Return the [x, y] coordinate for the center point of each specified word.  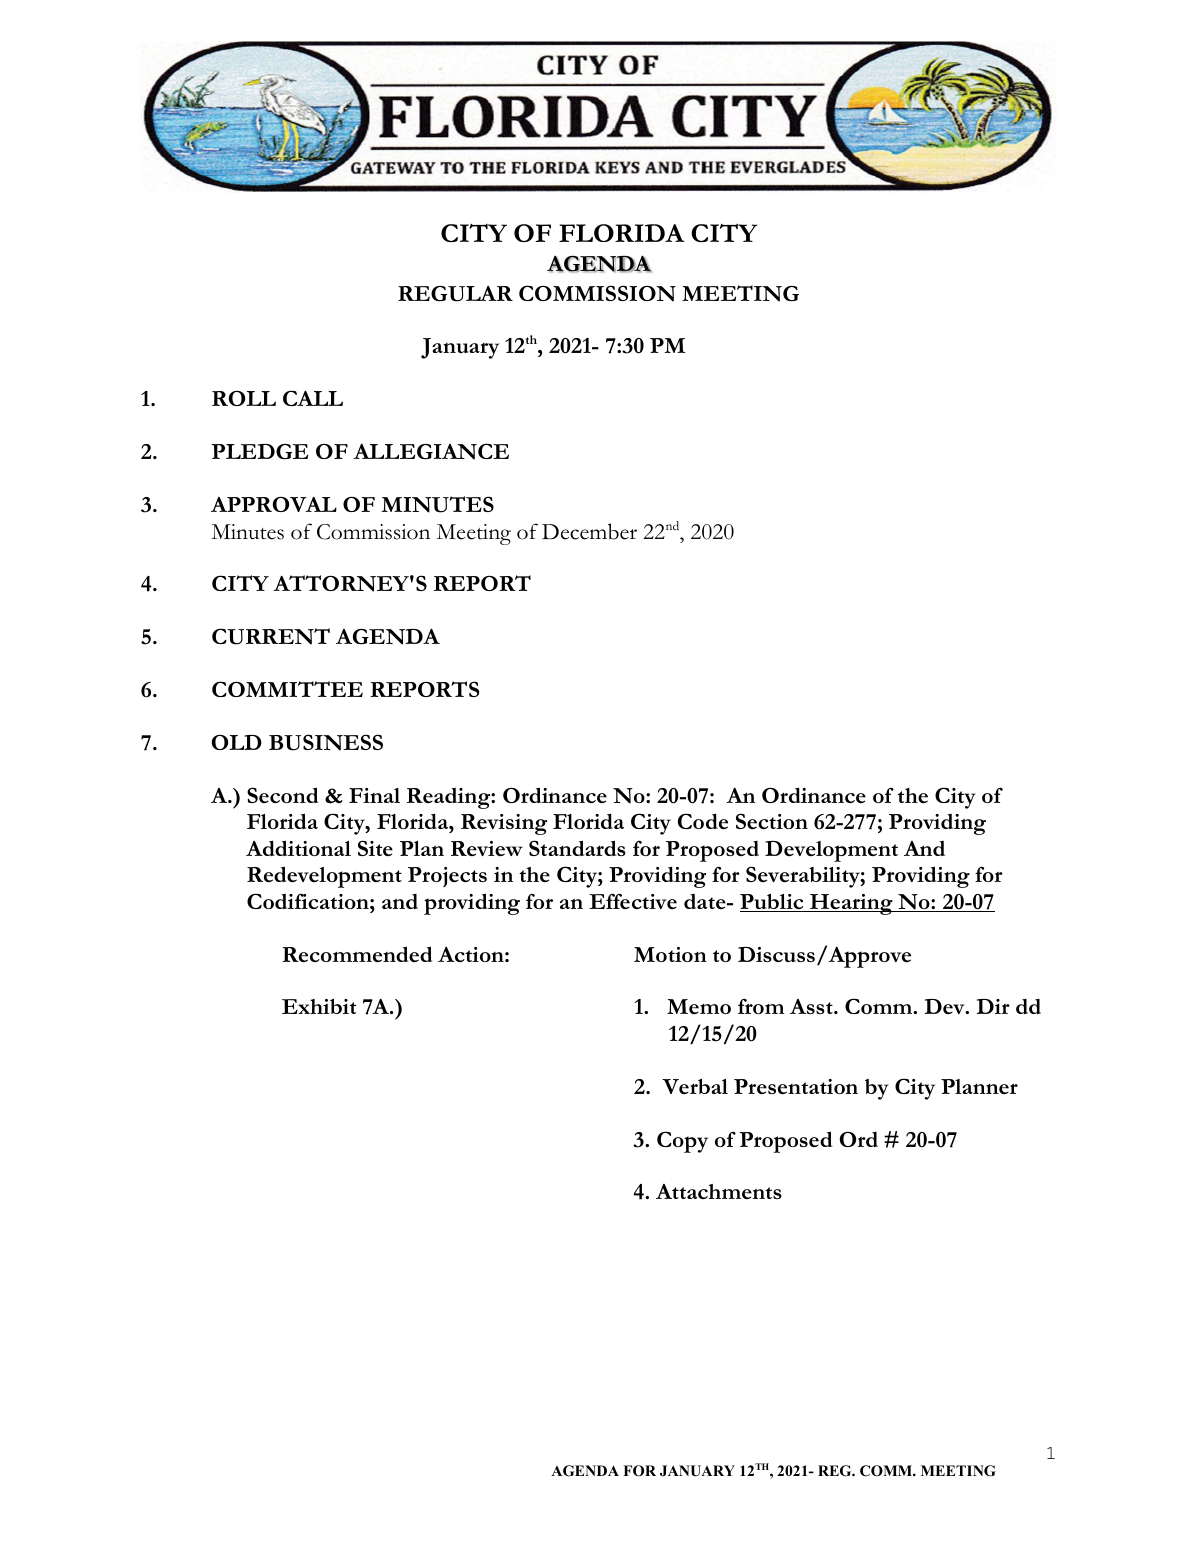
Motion [670, 954]
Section [772, 821]
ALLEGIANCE [431, 451]
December [589, 531]
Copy [682, 1142]
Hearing [851, 904]
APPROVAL [274, 504]
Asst [812, 1006]
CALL [313, 398]
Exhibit [319, 1006]
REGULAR [455, 294]
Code [703, 821]
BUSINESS [326, 742]
